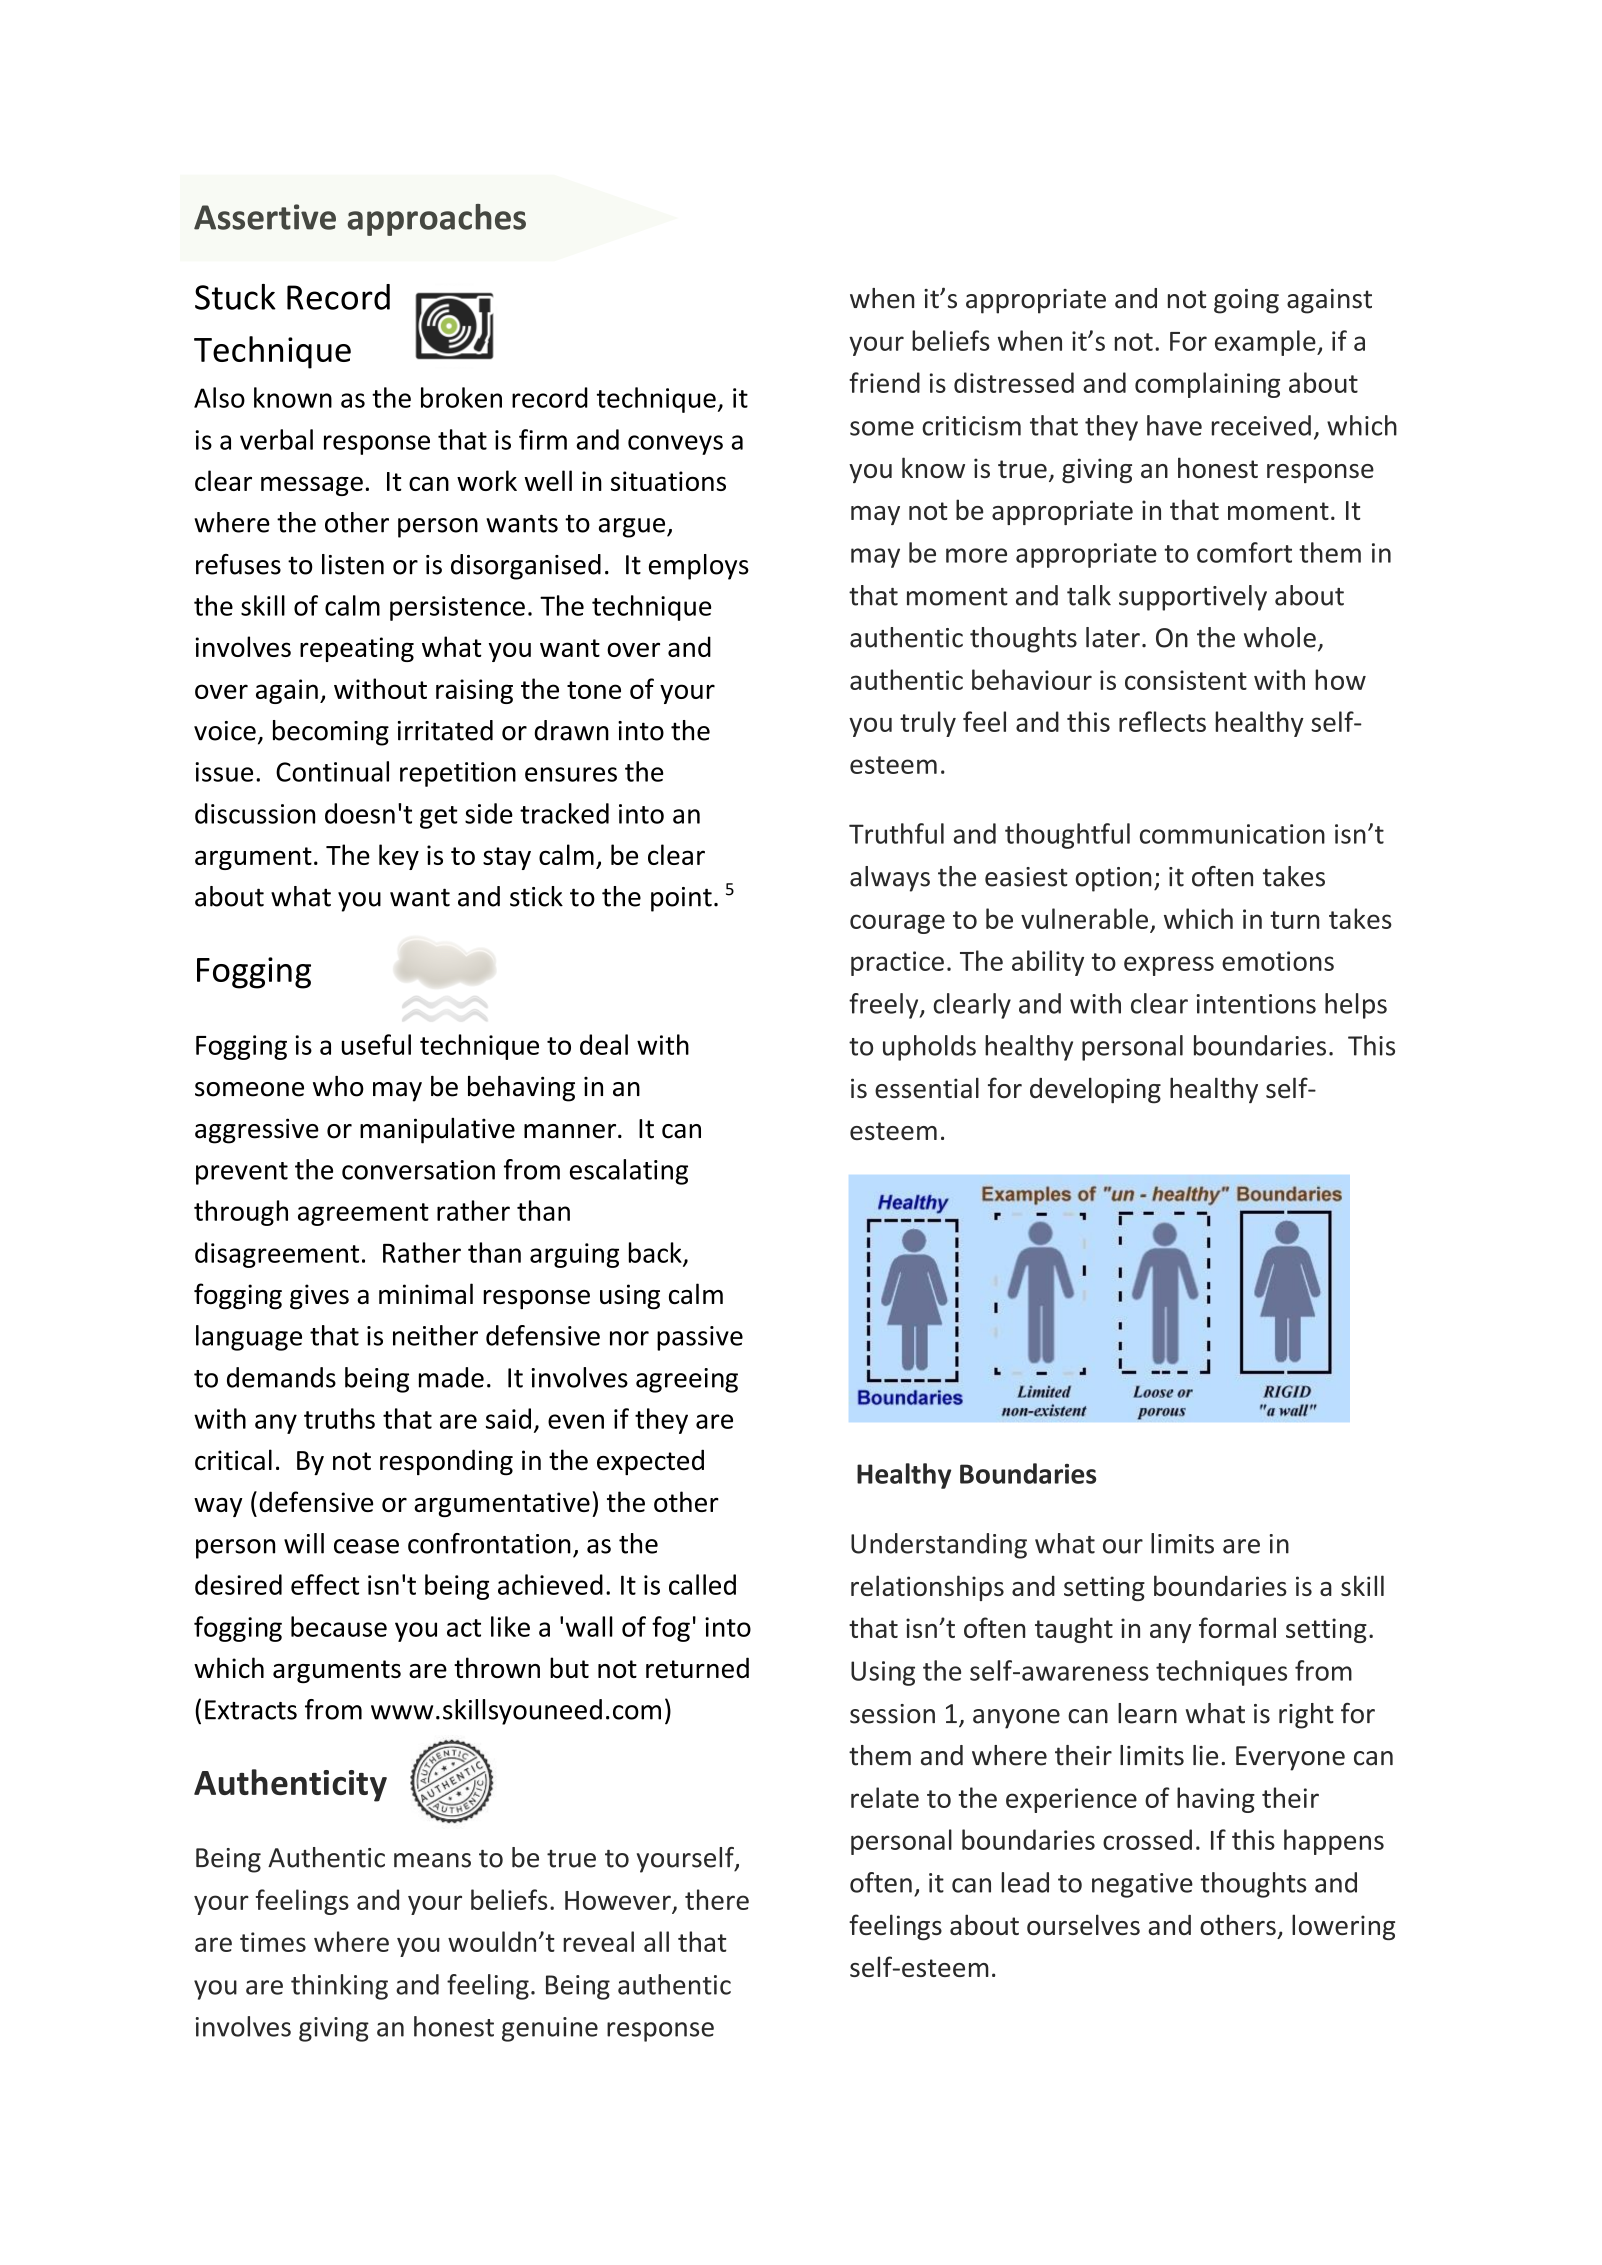  What do you see at coordinates (884, 382) in the document?
I see `friend` at bounding box center [884, 382].
